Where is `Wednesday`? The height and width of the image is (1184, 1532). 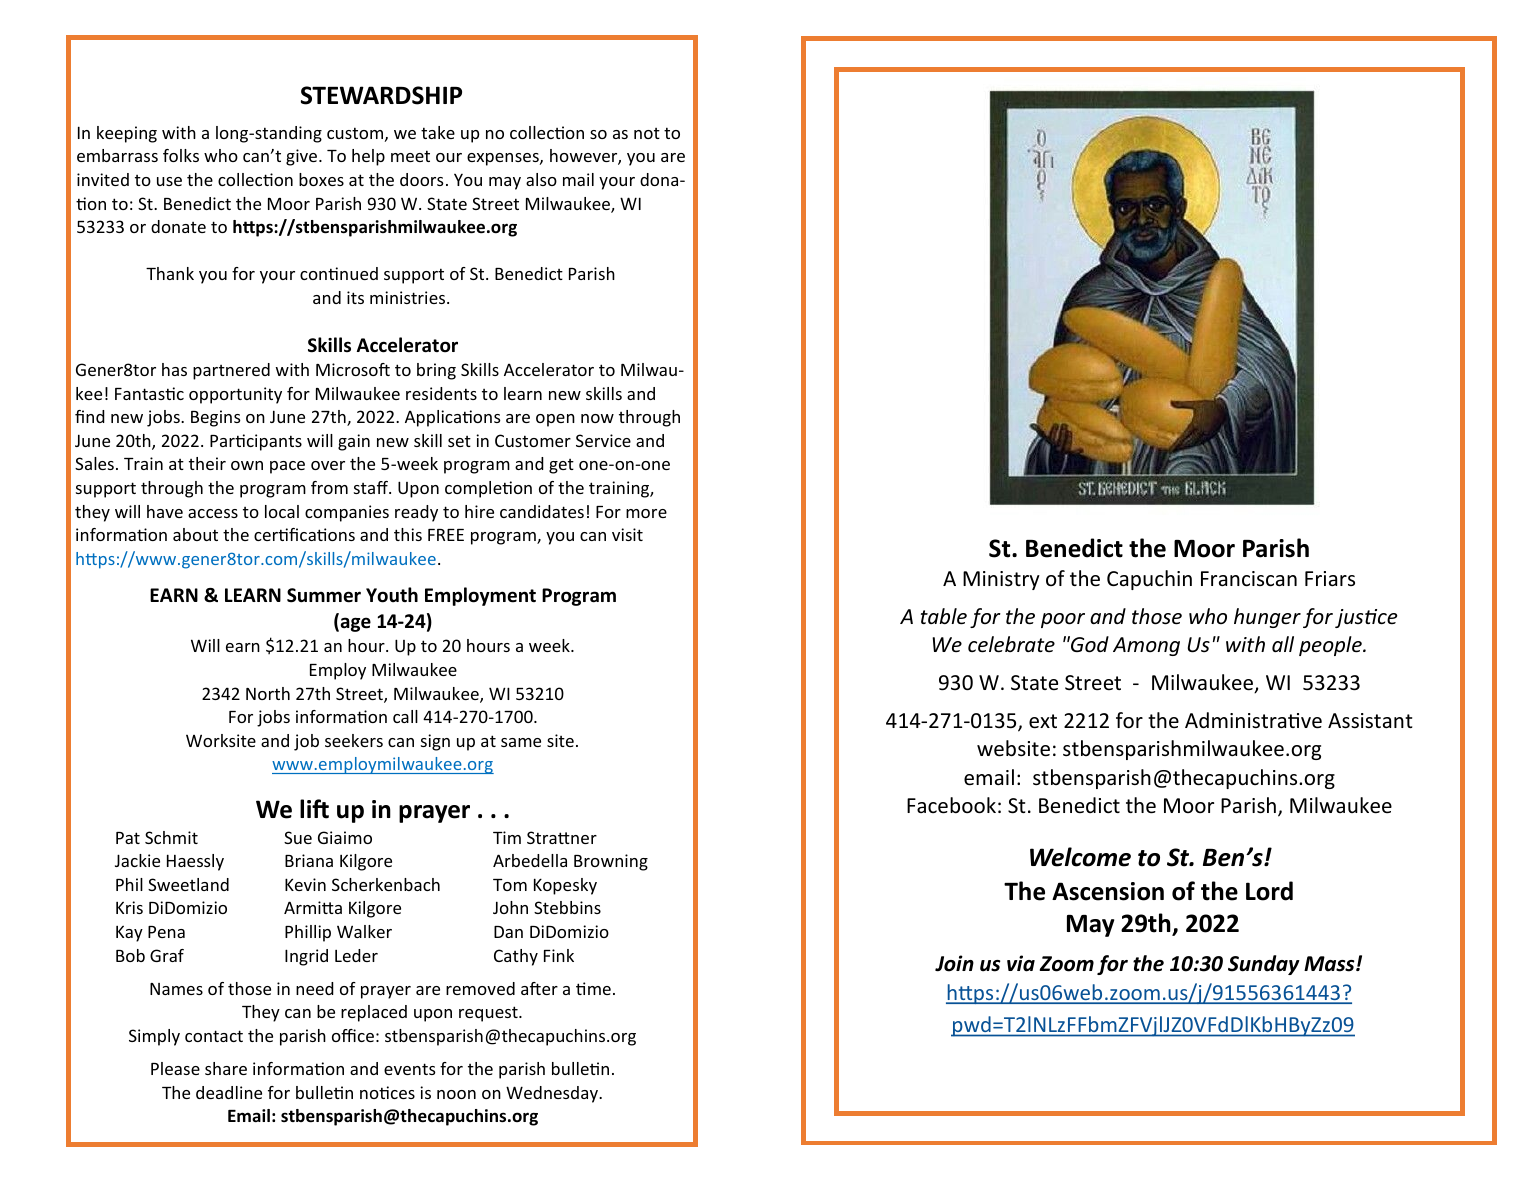
Wednesday is located at coordinates (553, 1094).
